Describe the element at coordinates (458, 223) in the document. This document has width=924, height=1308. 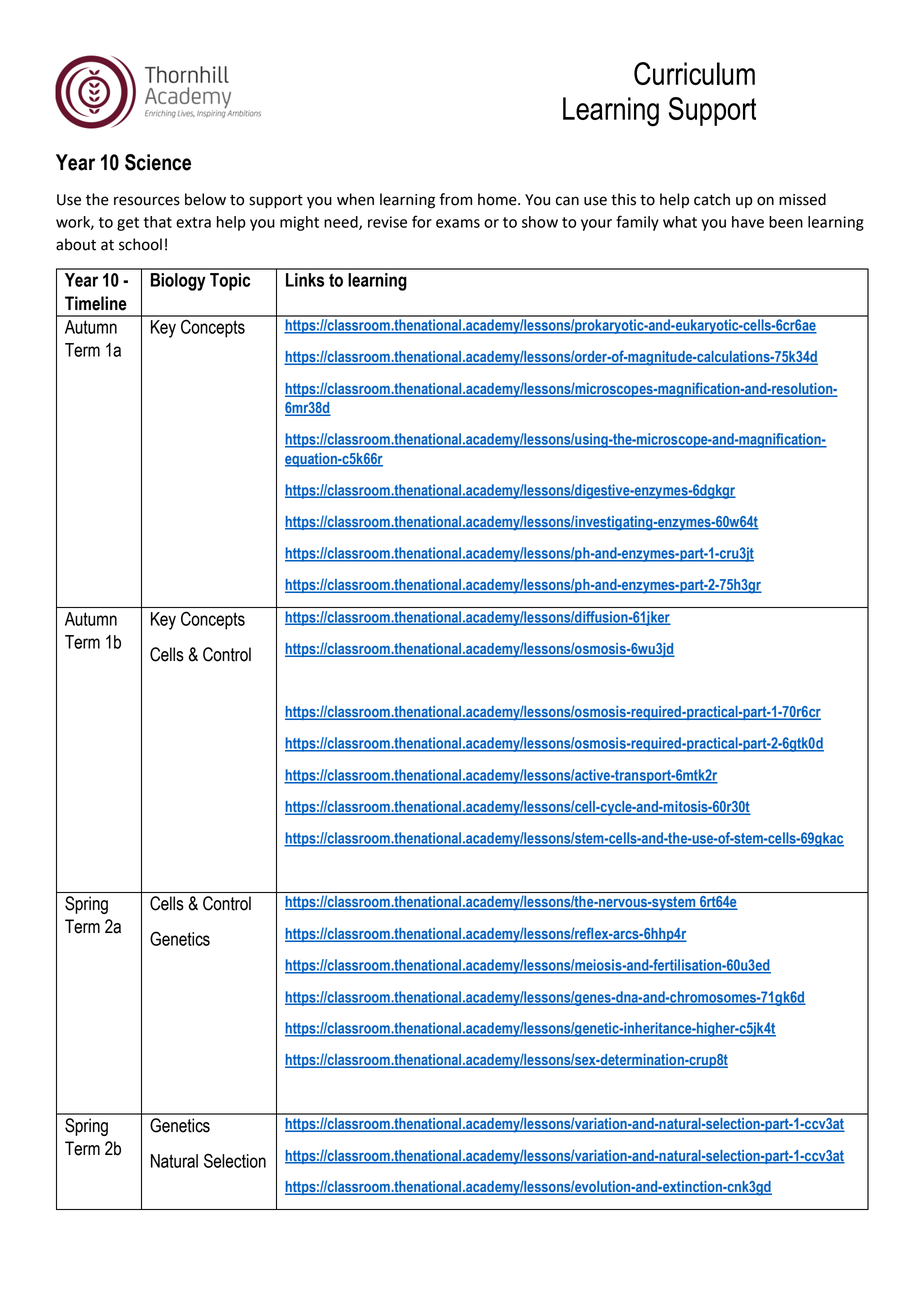
I see `exams` at that location.
